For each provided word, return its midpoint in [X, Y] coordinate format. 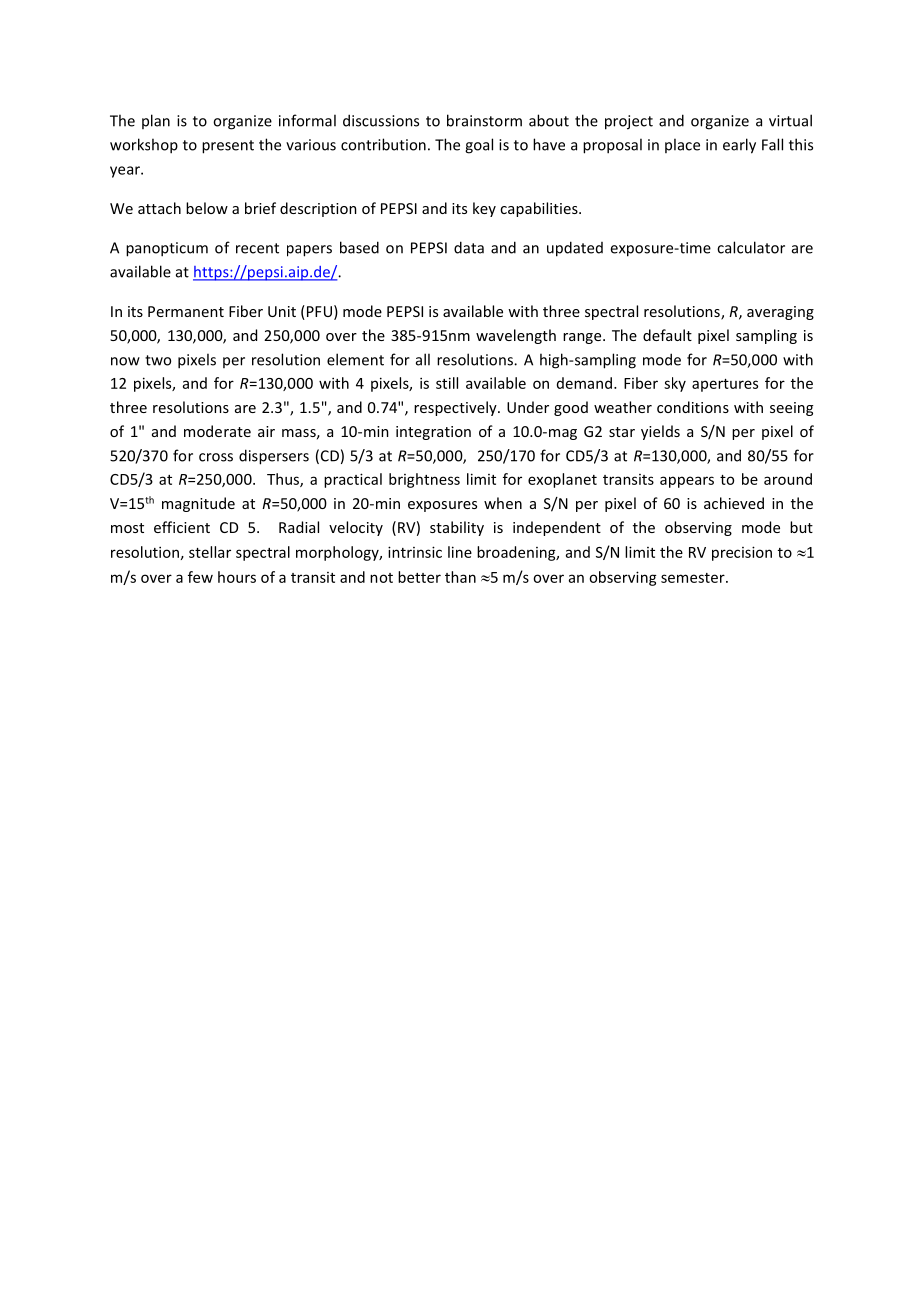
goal [479, 146]
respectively [456, 408]
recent [257, 248]
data [469, 247]
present [228, 147]
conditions [693, 407]
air [266, 431]
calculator [751, 247]
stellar [210, 552]
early [739, 146]
